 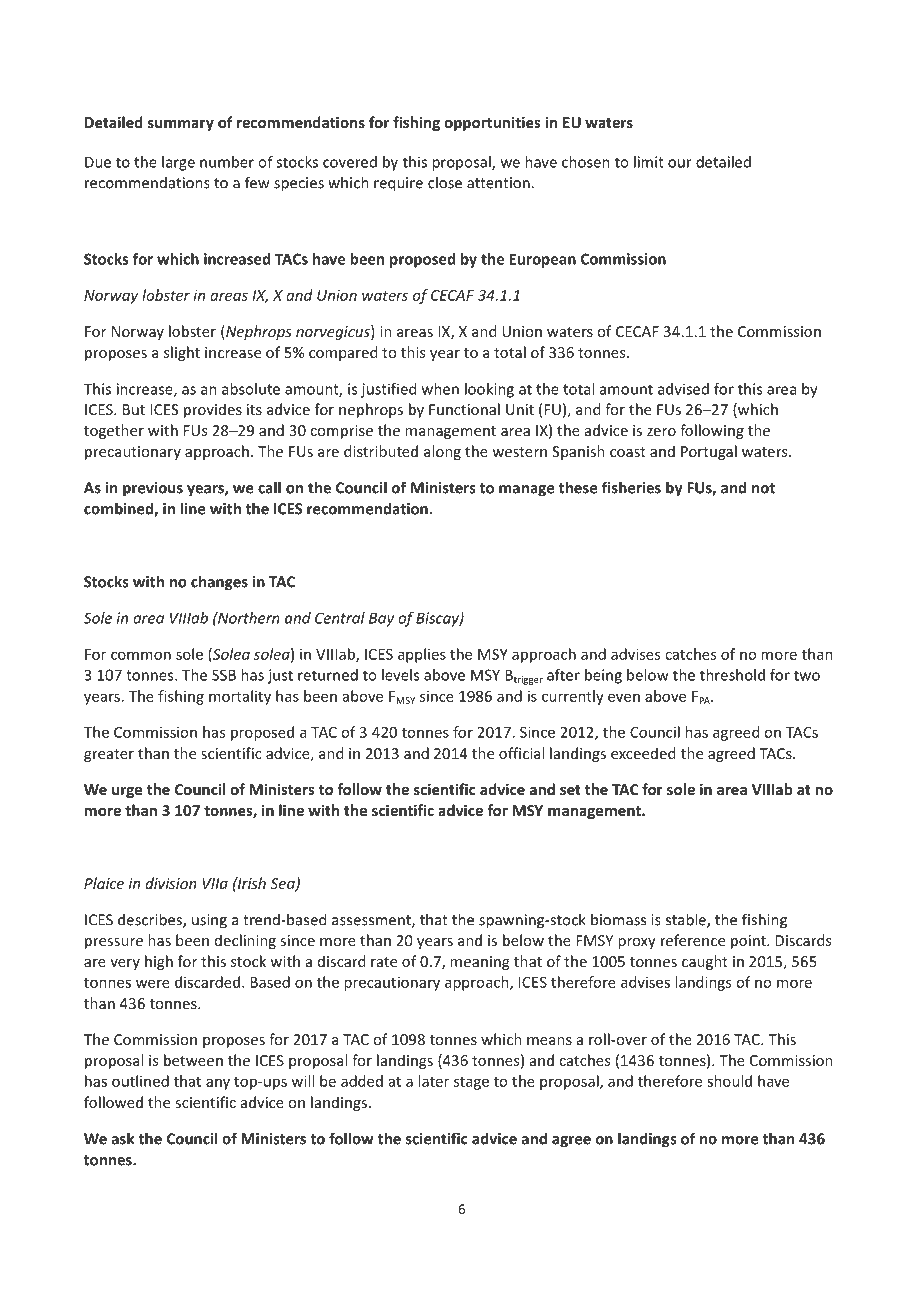 I want to click on close, so click(x=445, y=182).
